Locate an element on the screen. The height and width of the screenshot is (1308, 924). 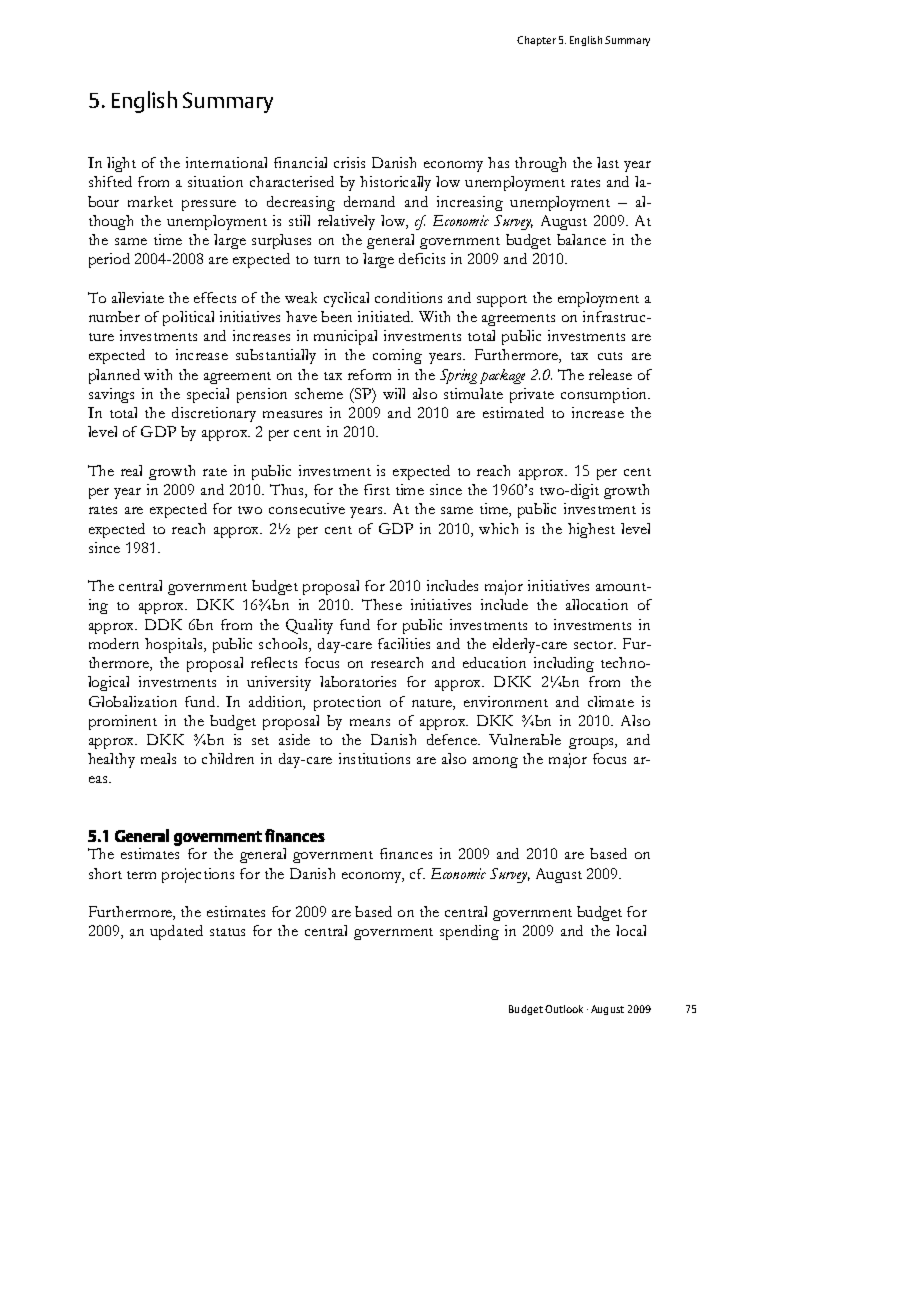
real is located at coordinates (131, 470).
